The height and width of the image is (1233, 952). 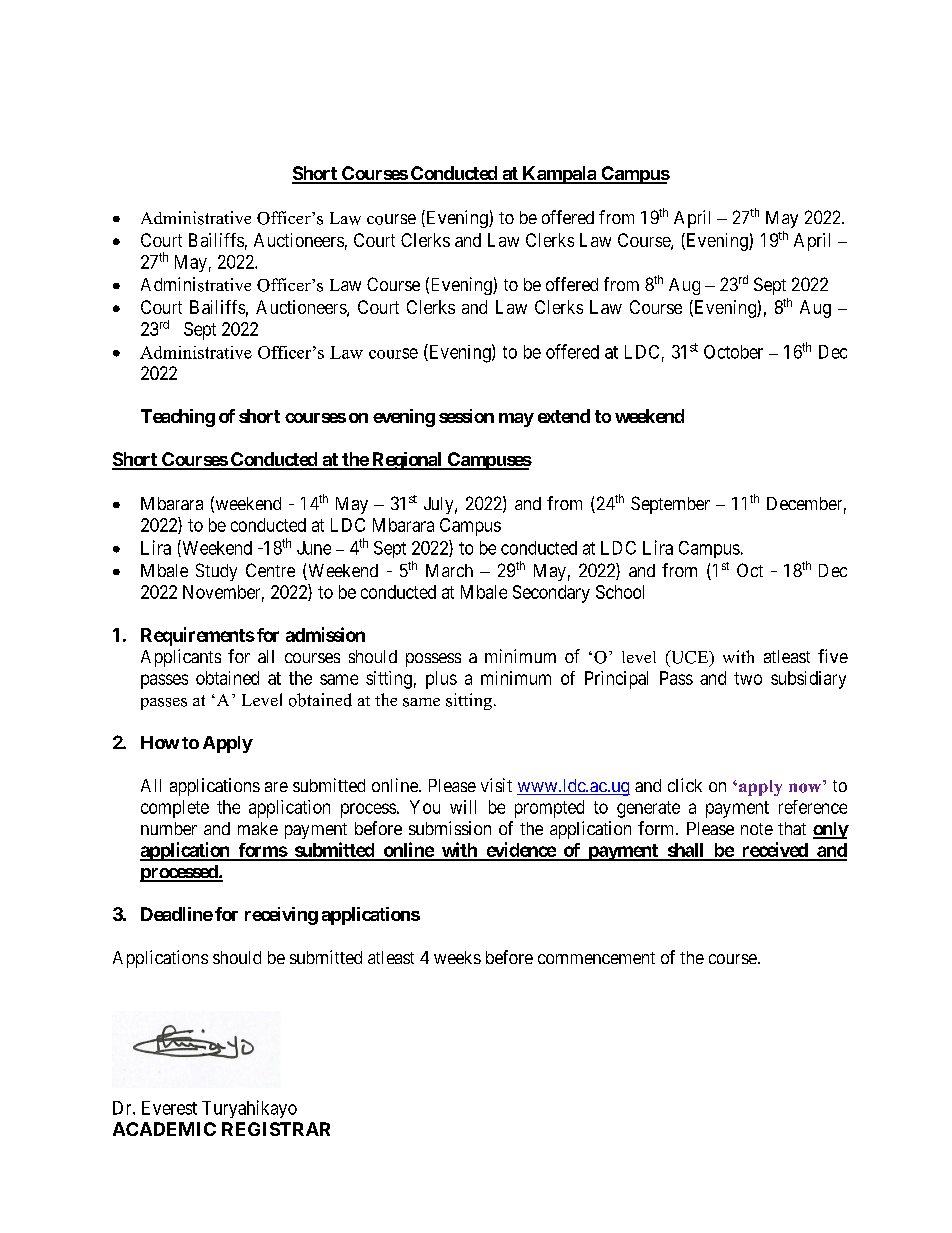 What do you see at coordinates (466, 416) in the image?
I see `session` at bounding box center [466, 416].
